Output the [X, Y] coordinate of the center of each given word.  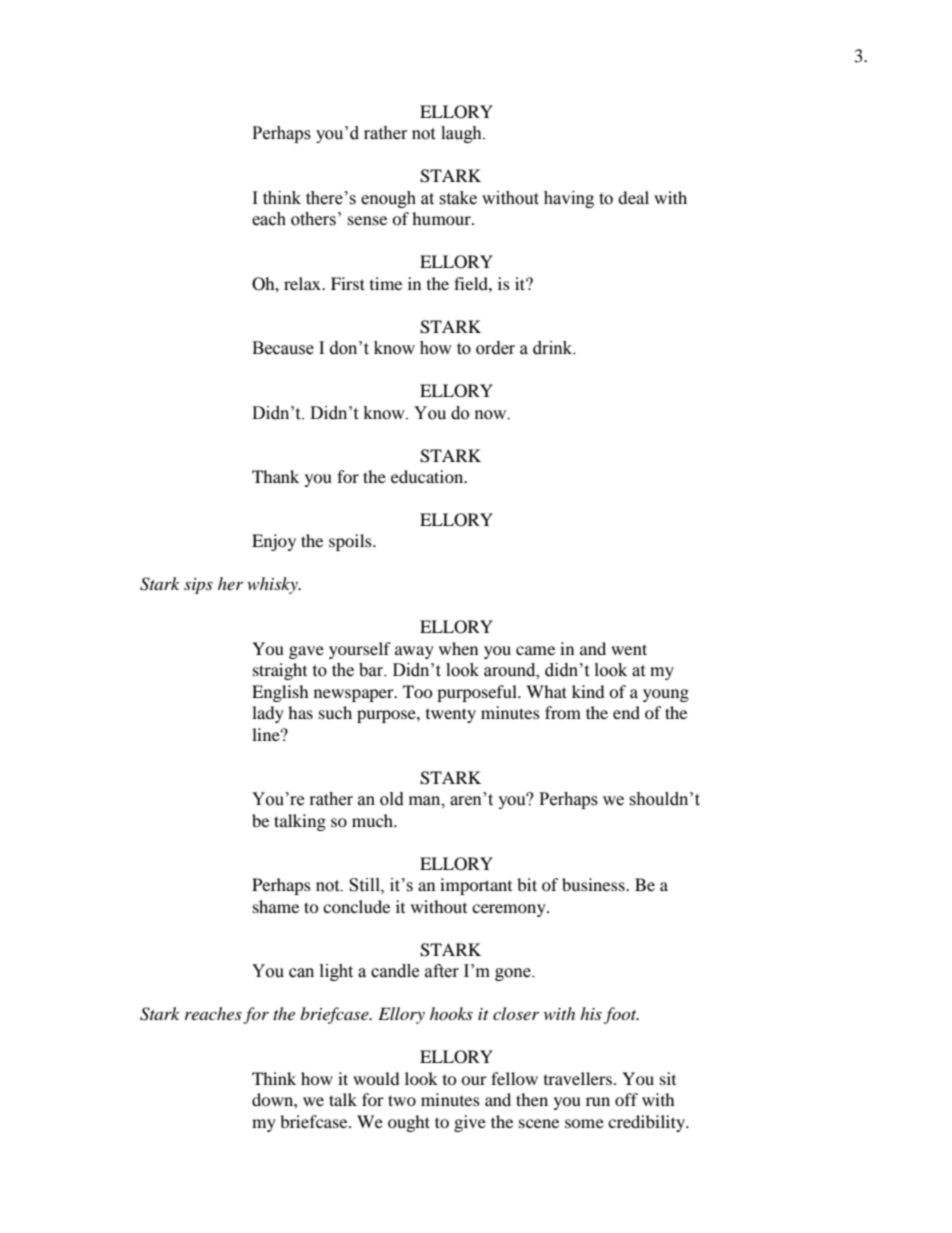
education [428, 476]
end [626, 712]
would [376, 1078]
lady [268, 714]
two [402, 1100]
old [392, 799]
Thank [275, 476]
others [313, 219]
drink [554, 348]
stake [458, 198]
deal [633, 197]
